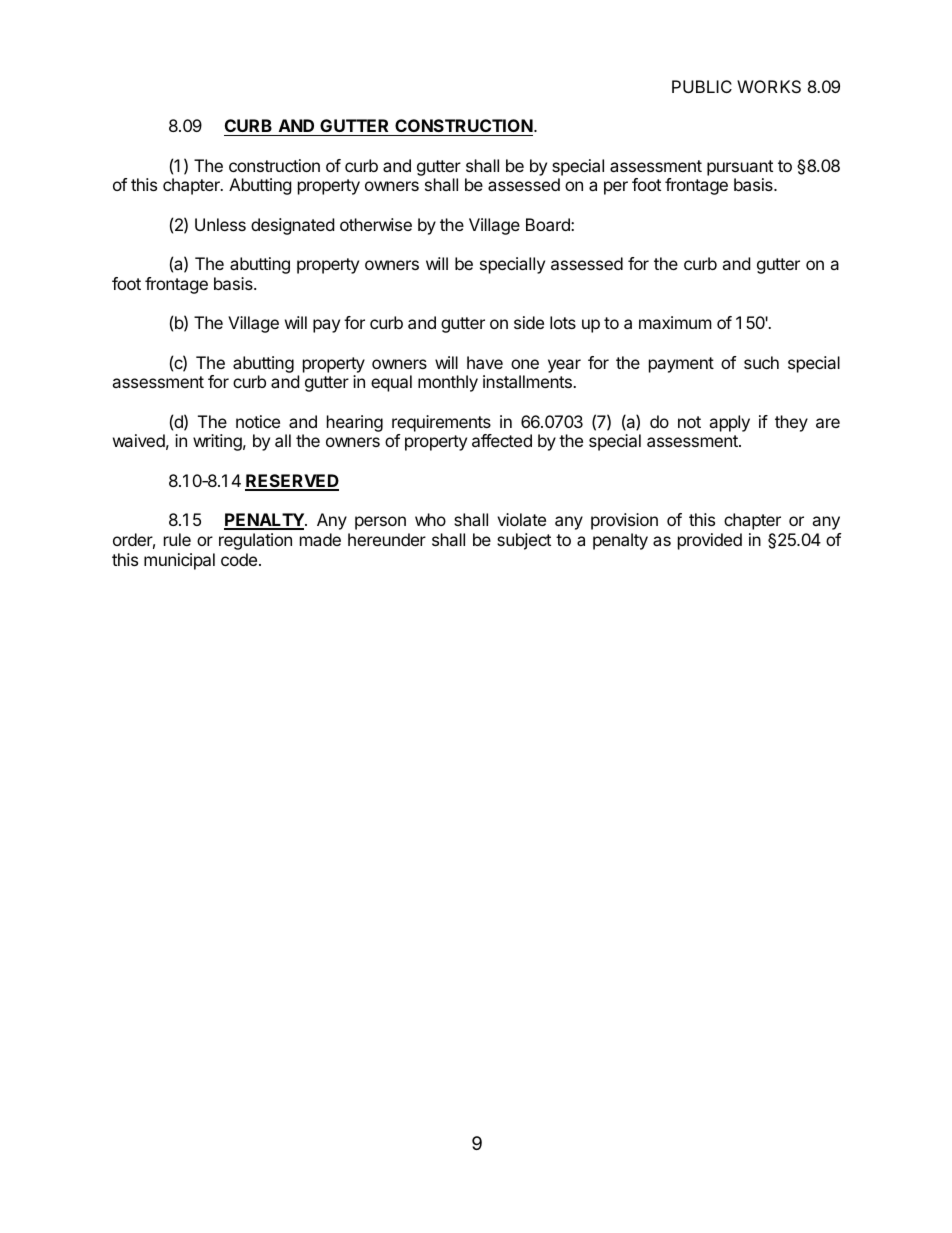 The width and height of the image is (952, 1233). Describe the element at coordinates (258, 421) in the image. I see `notice` at that location.
